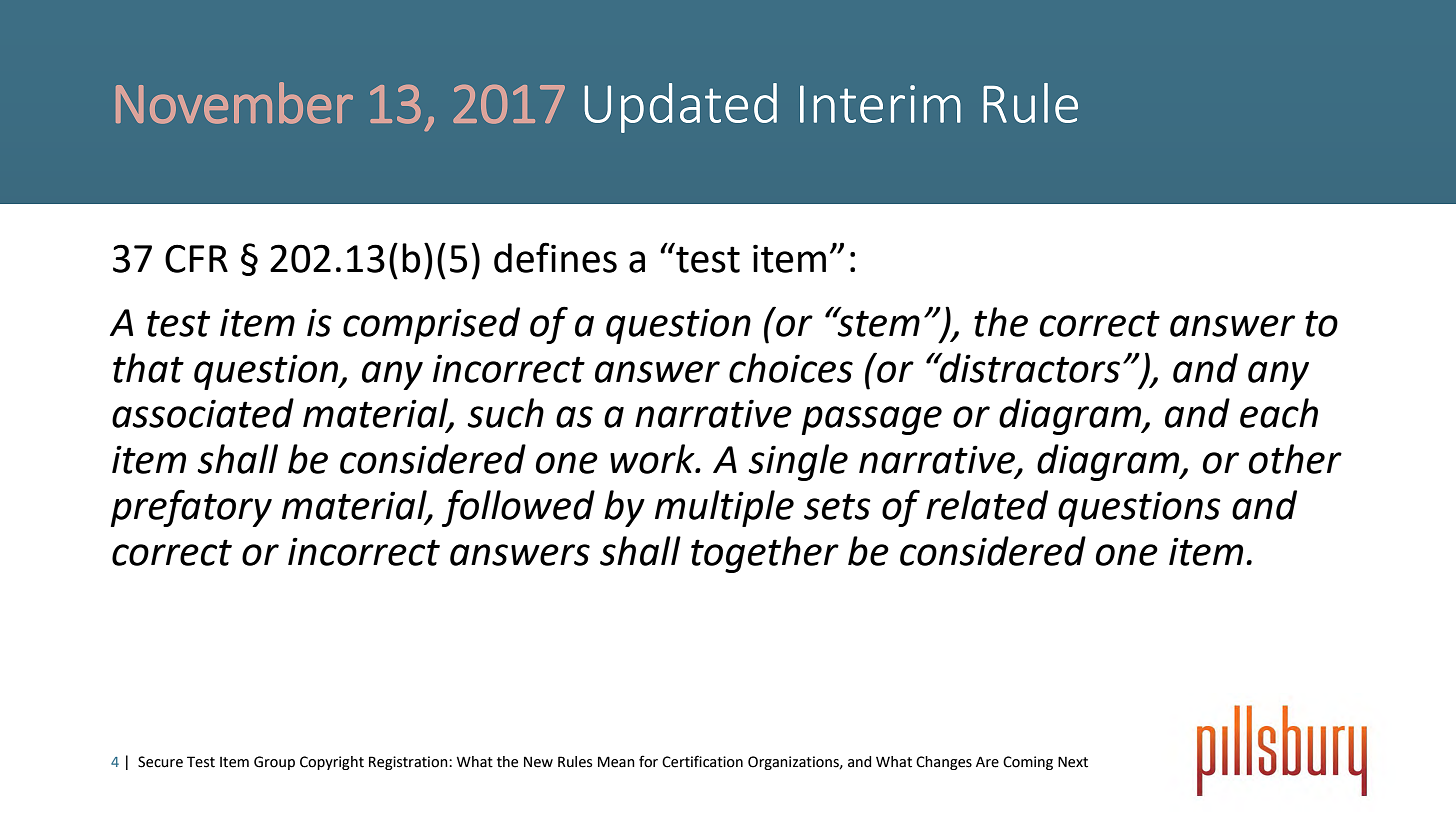 Image resolution: width=1456 pixels, height=819 pixels. What do you see at coordinates (653, 459) in the screenshot?
I see `work` at bounding box center [653, 459].
